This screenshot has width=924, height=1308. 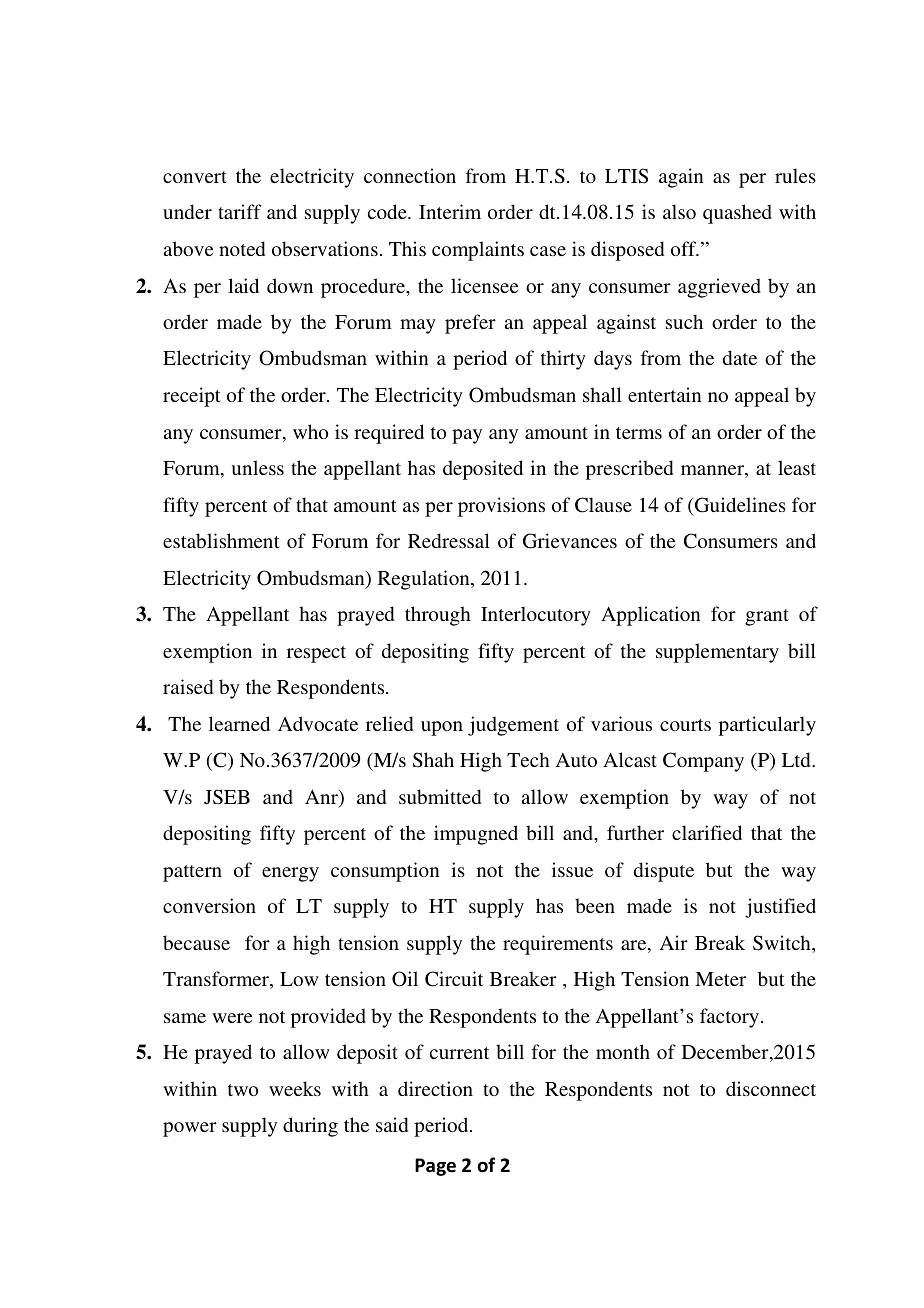 I want to click on energy, so click(x=290, y=874).
